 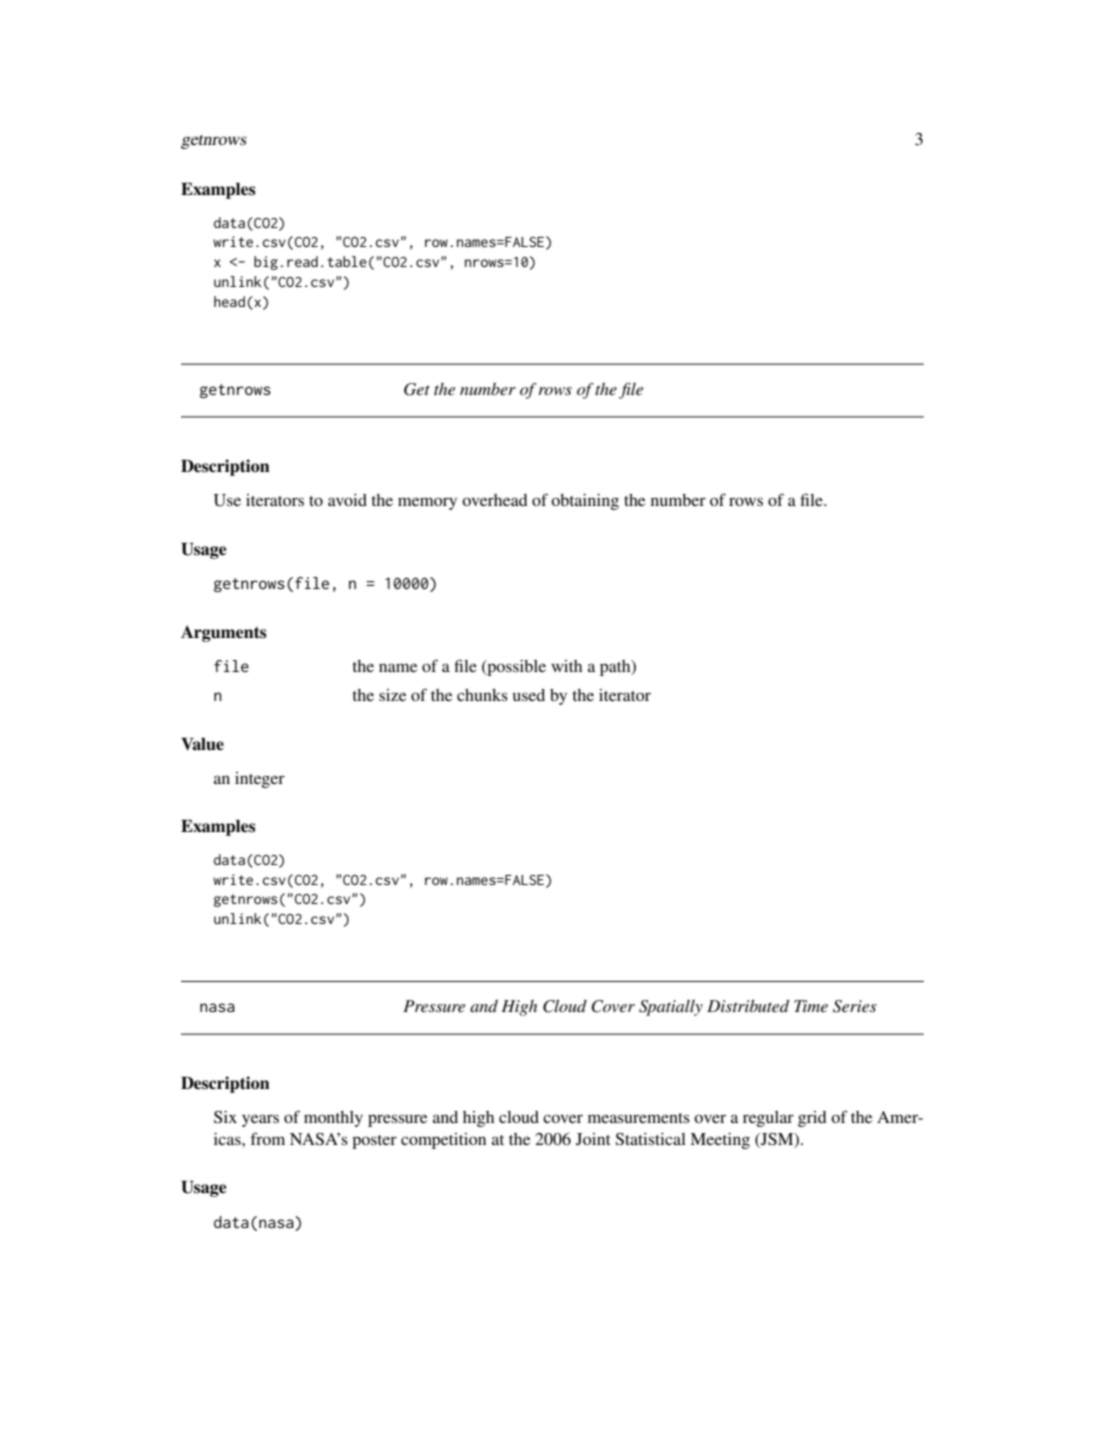 I want to click on memory, so click(x=427, y=503).
